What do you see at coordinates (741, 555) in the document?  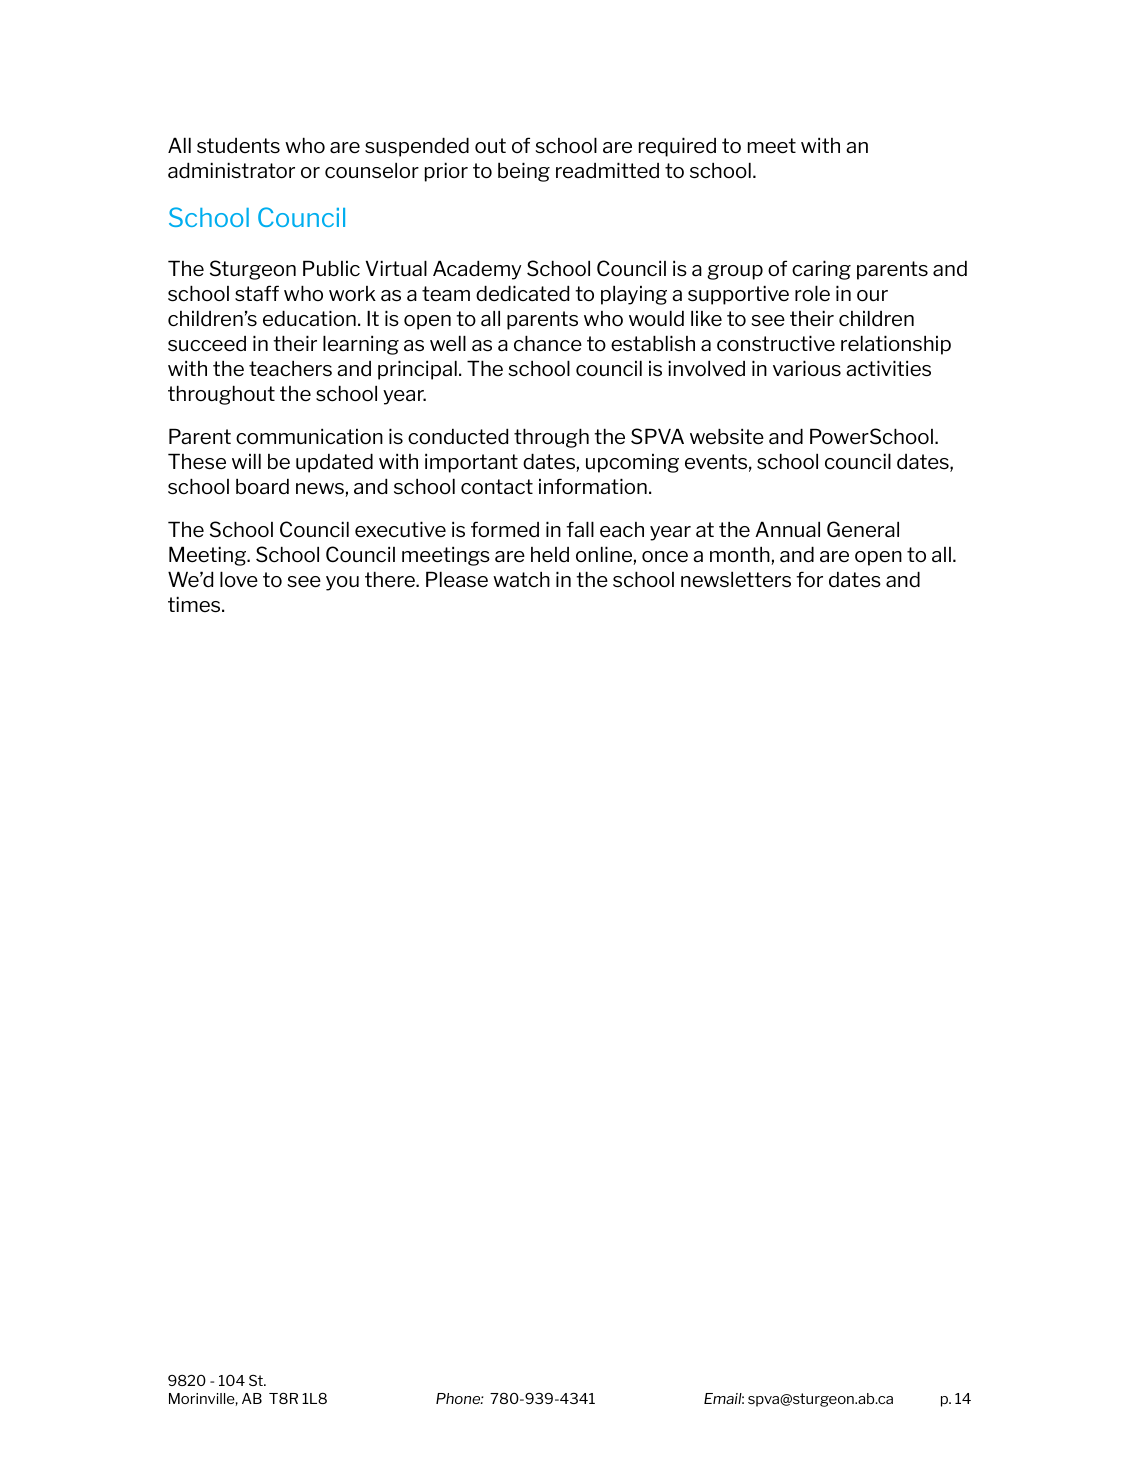 I see `month` at bounding box center [741, 555].
